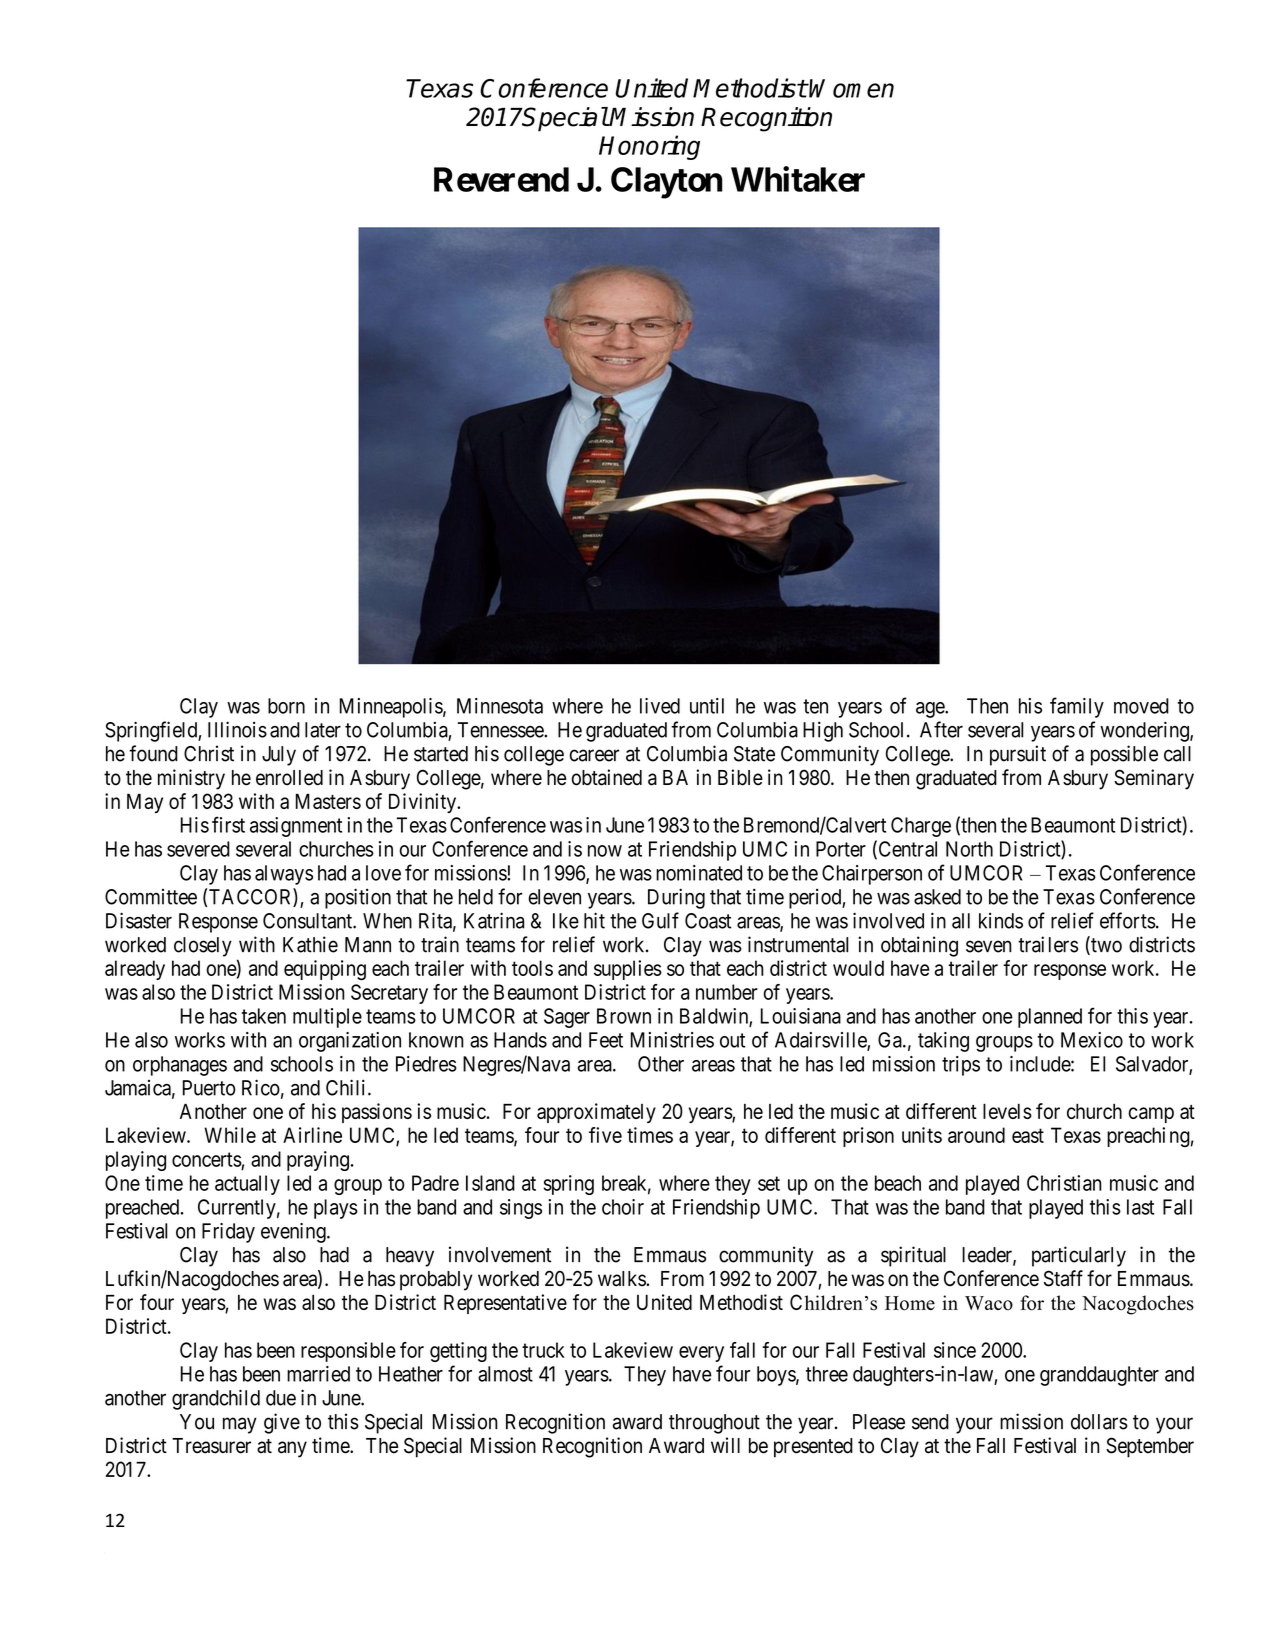  What do you see at coordinates (1077, 707) in the page?
I see `family` at bounding box center [1077, 707].
